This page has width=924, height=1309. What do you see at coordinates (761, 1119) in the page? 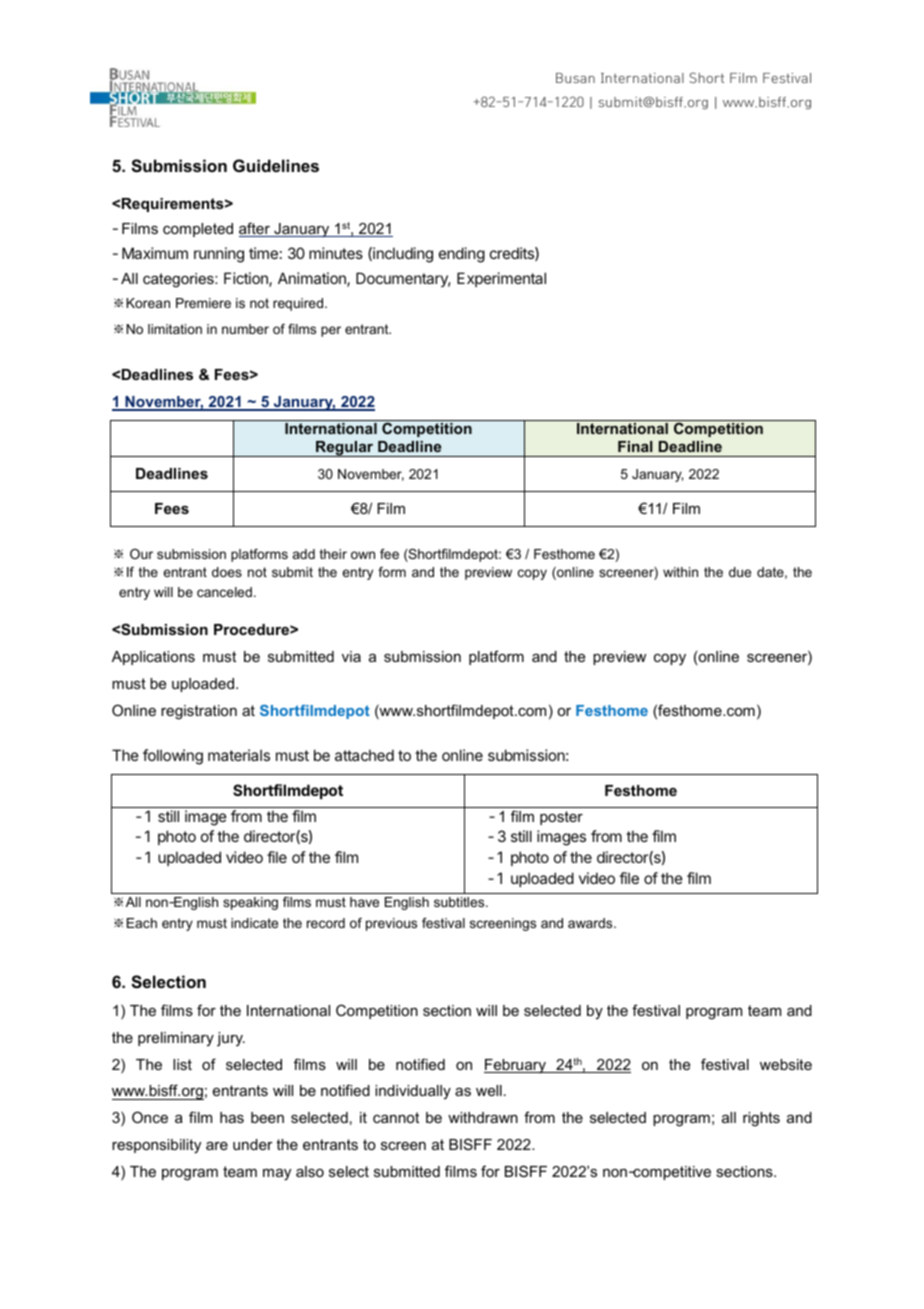
I see `rights` at bounding box center [761, 1119].
